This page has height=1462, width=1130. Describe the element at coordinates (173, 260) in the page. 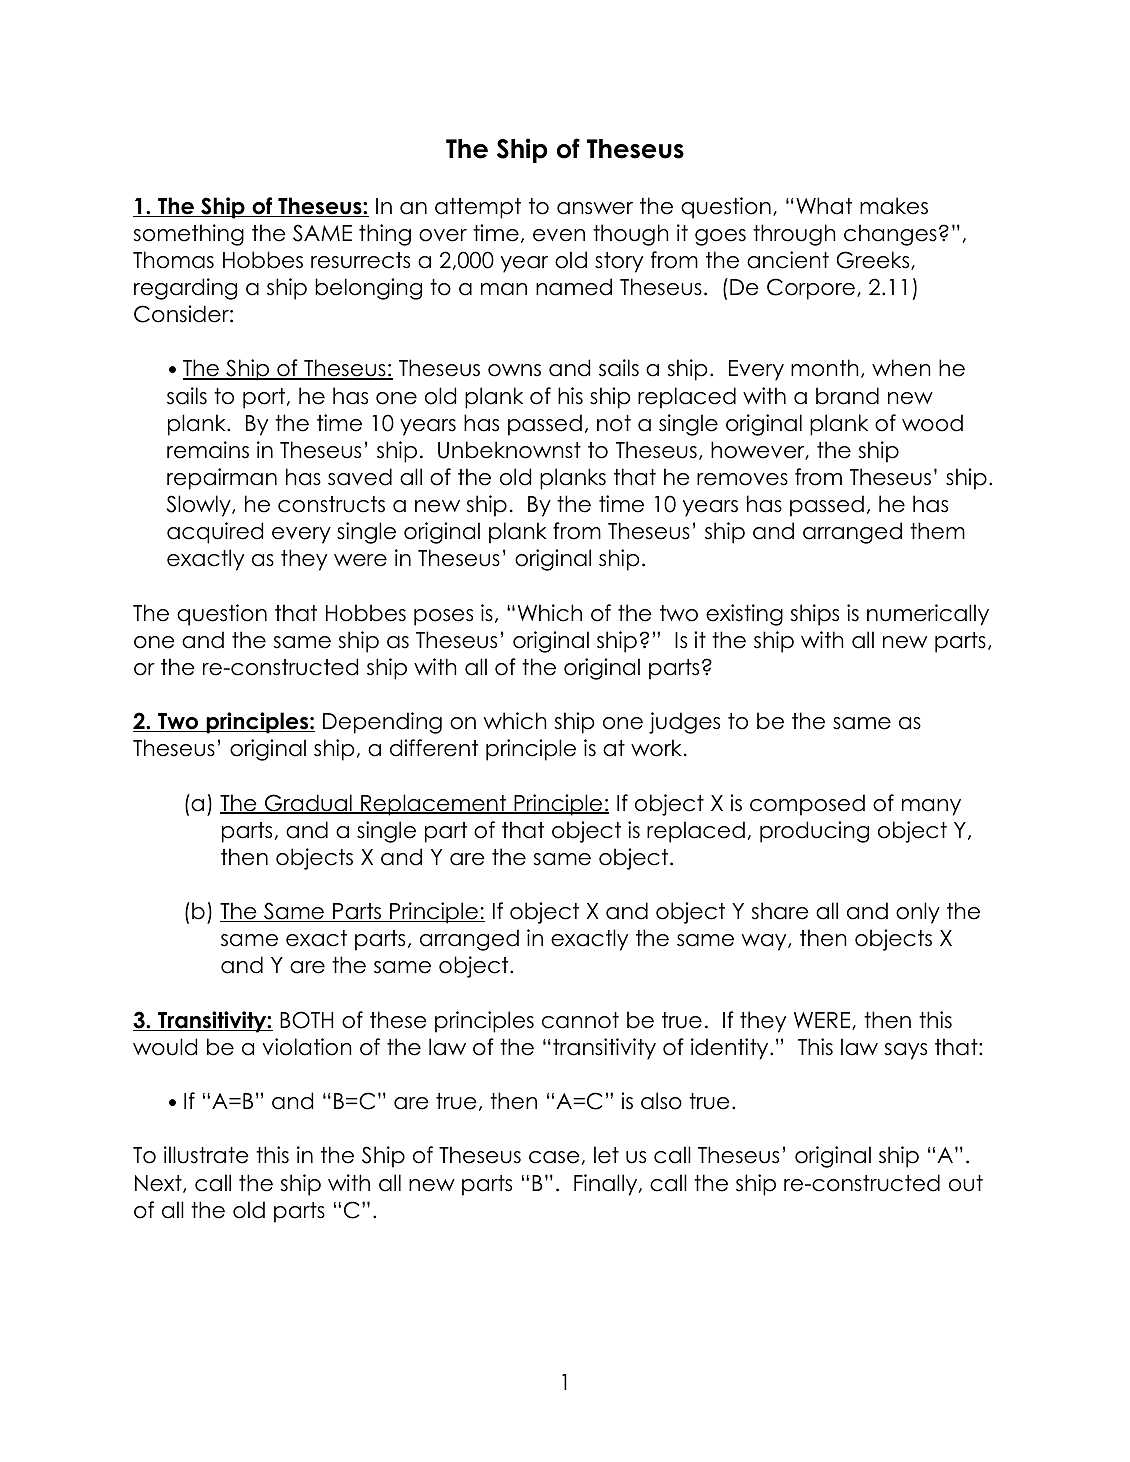

I see `Thomas` at that location.
